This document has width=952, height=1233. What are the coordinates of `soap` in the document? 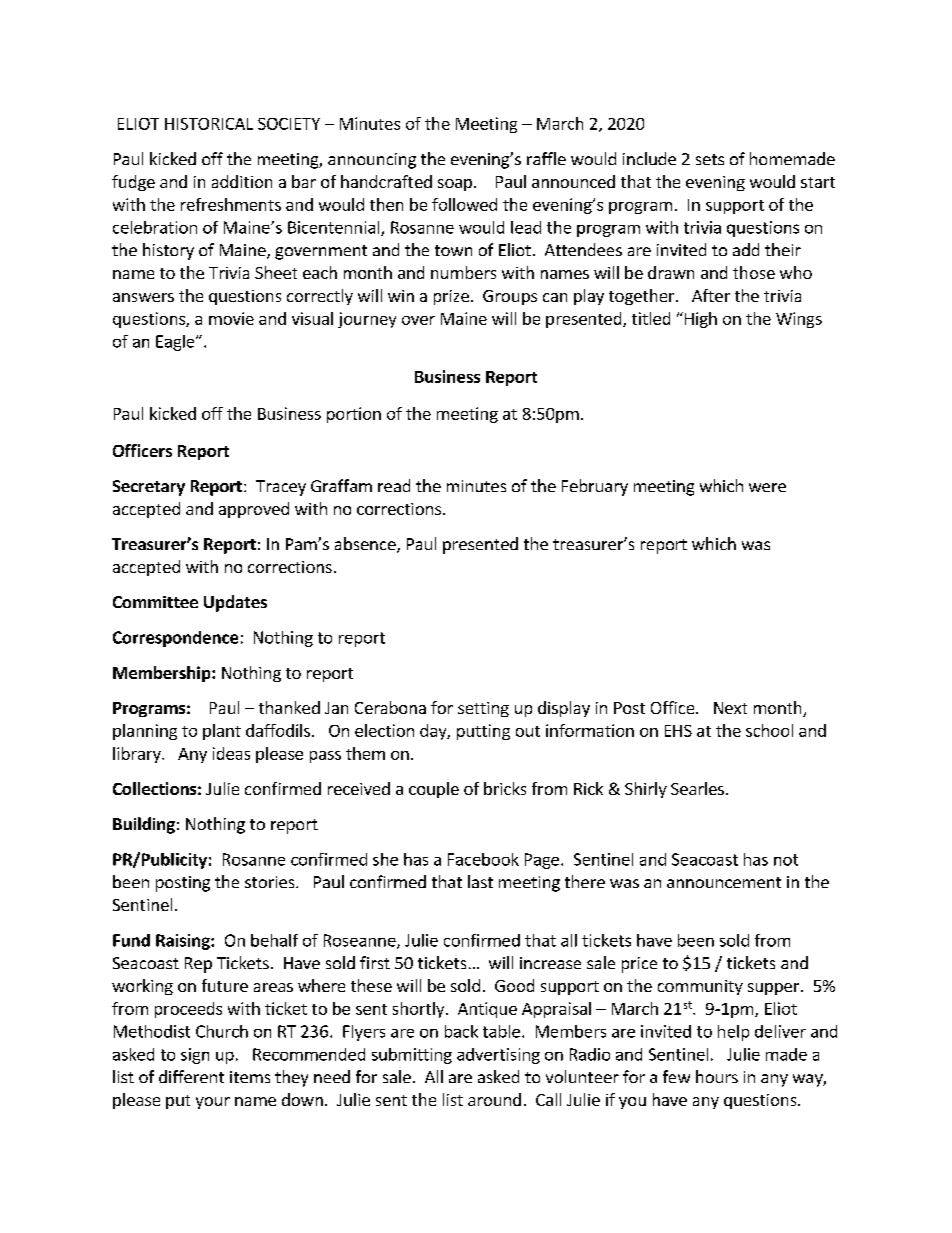 It's located at (455, 185).
